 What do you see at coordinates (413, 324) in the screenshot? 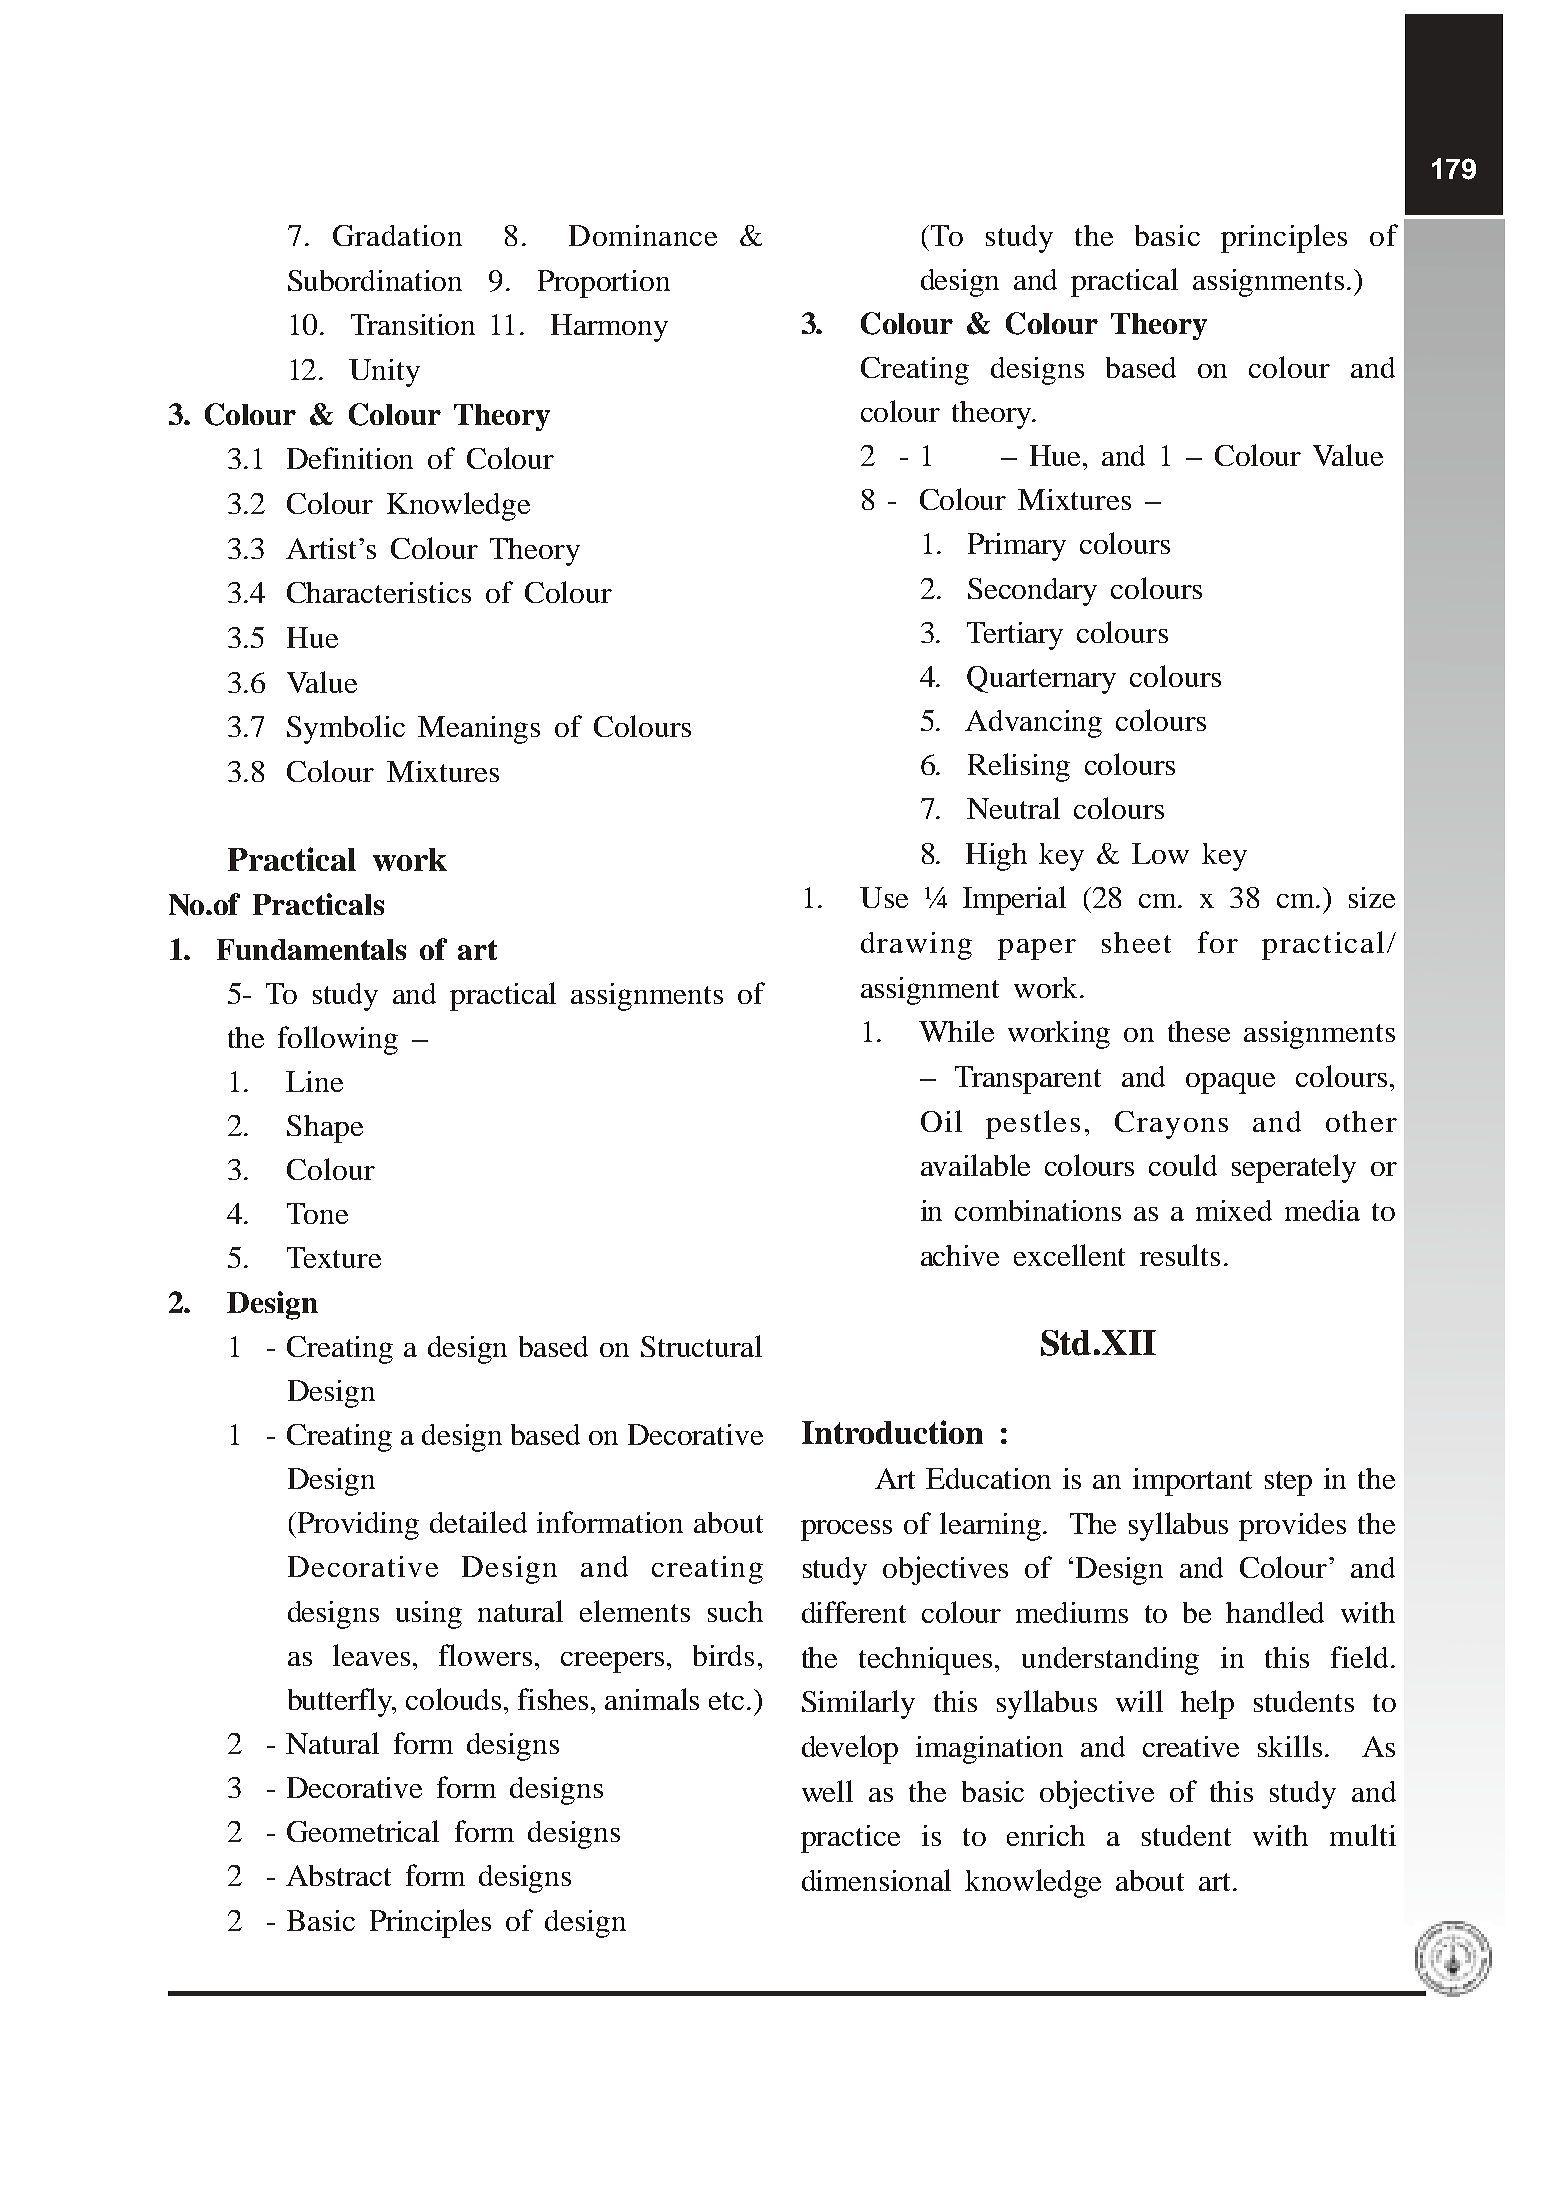
I see `Transition` at bounding box center [413, 324].
